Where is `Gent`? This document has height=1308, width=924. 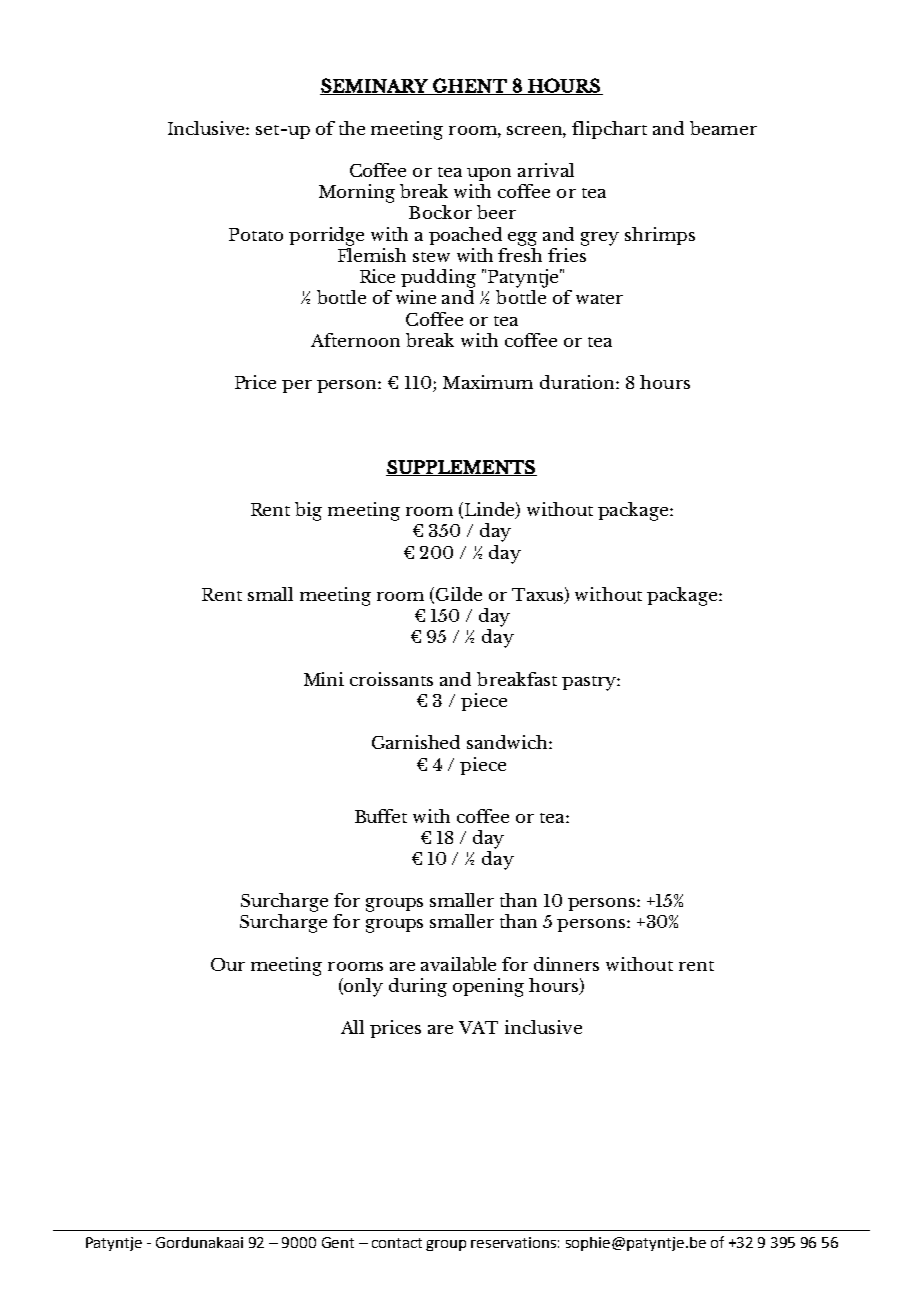
Gent is located at coordinates (338, 1242).
